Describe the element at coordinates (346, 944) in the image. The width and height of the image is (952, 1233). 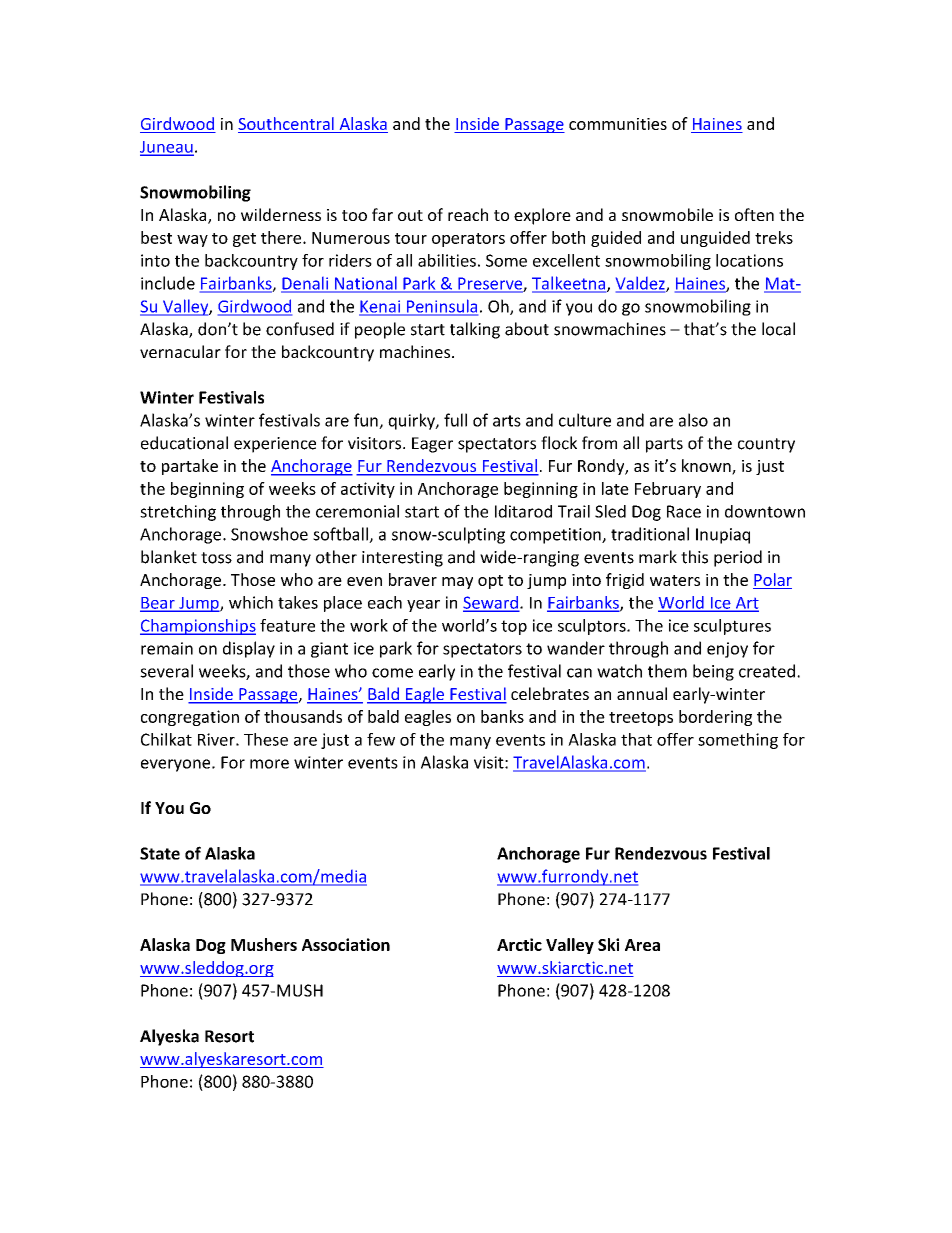
I see `Association` at that location.
